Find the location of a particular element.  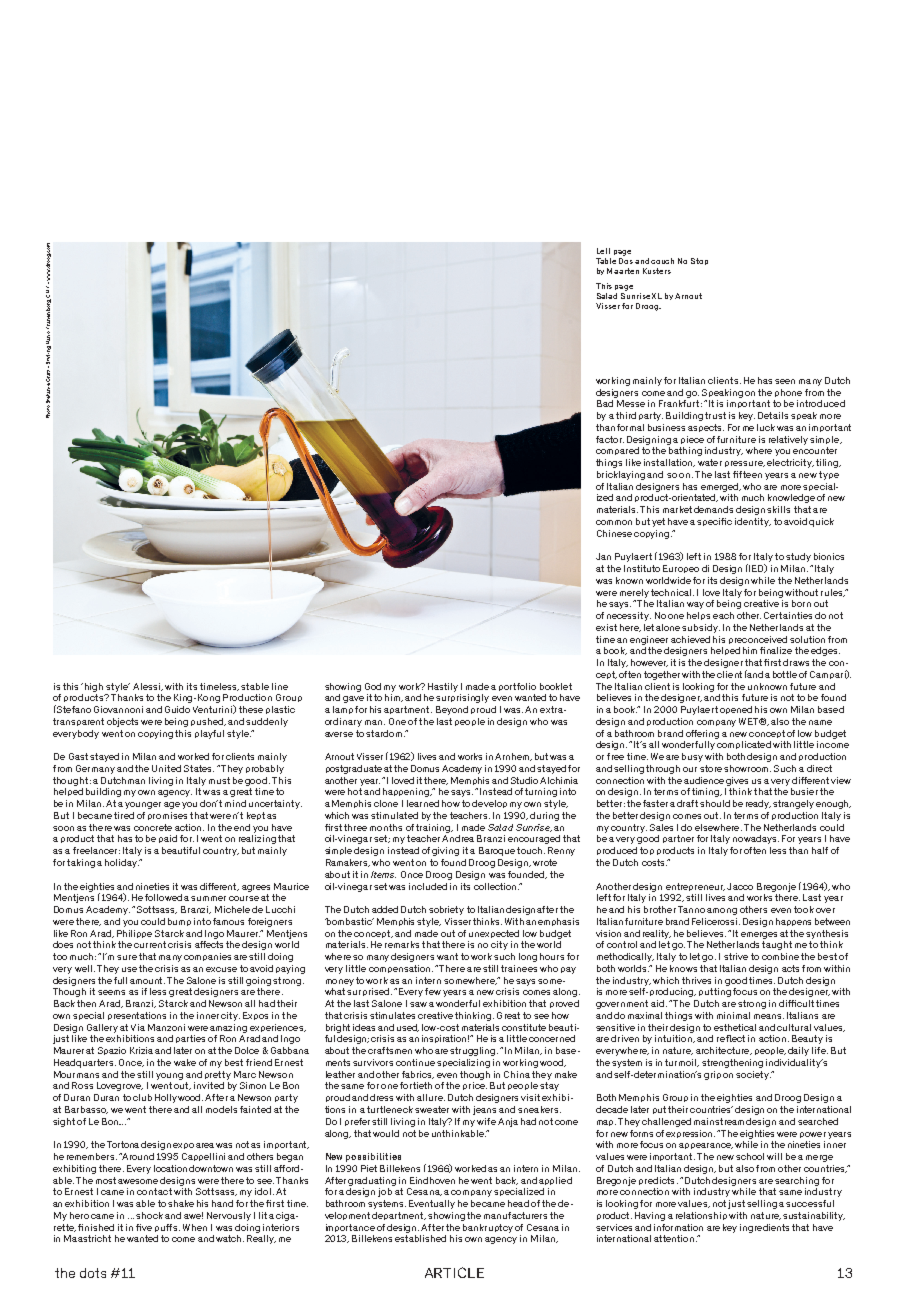

Stop is located at coordinates (699, 261).
